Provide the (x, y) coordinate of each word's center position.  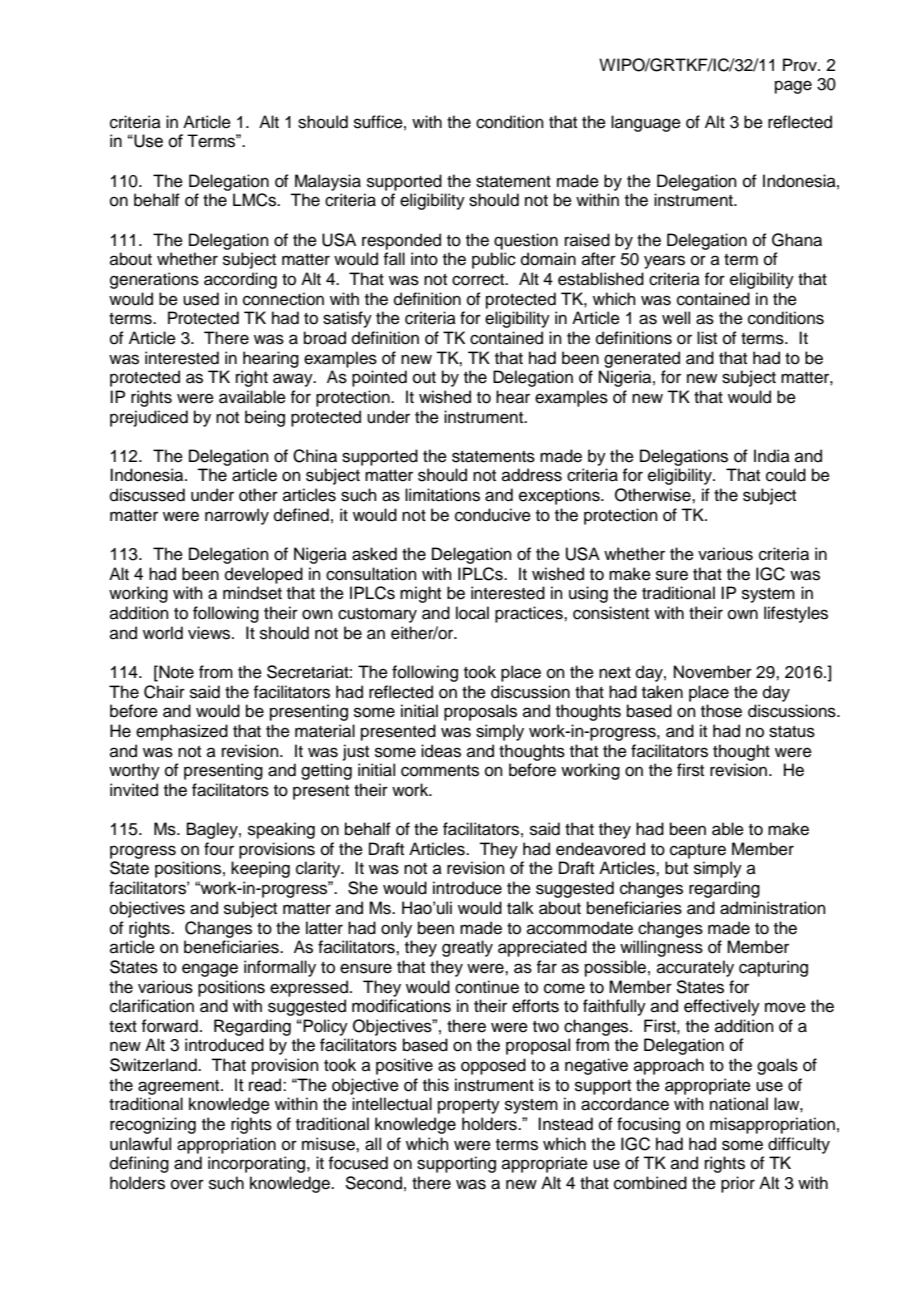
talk (520, 908)
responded (401, 241)
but (676, 868)
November (713, 672)
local (472, 613)
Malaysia (328, 182)
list (707, 338)
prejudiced (149, 418)
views (210, 633)
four (219, 849)
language (646, 123)
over (187, 1184)
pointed (379, 378)
